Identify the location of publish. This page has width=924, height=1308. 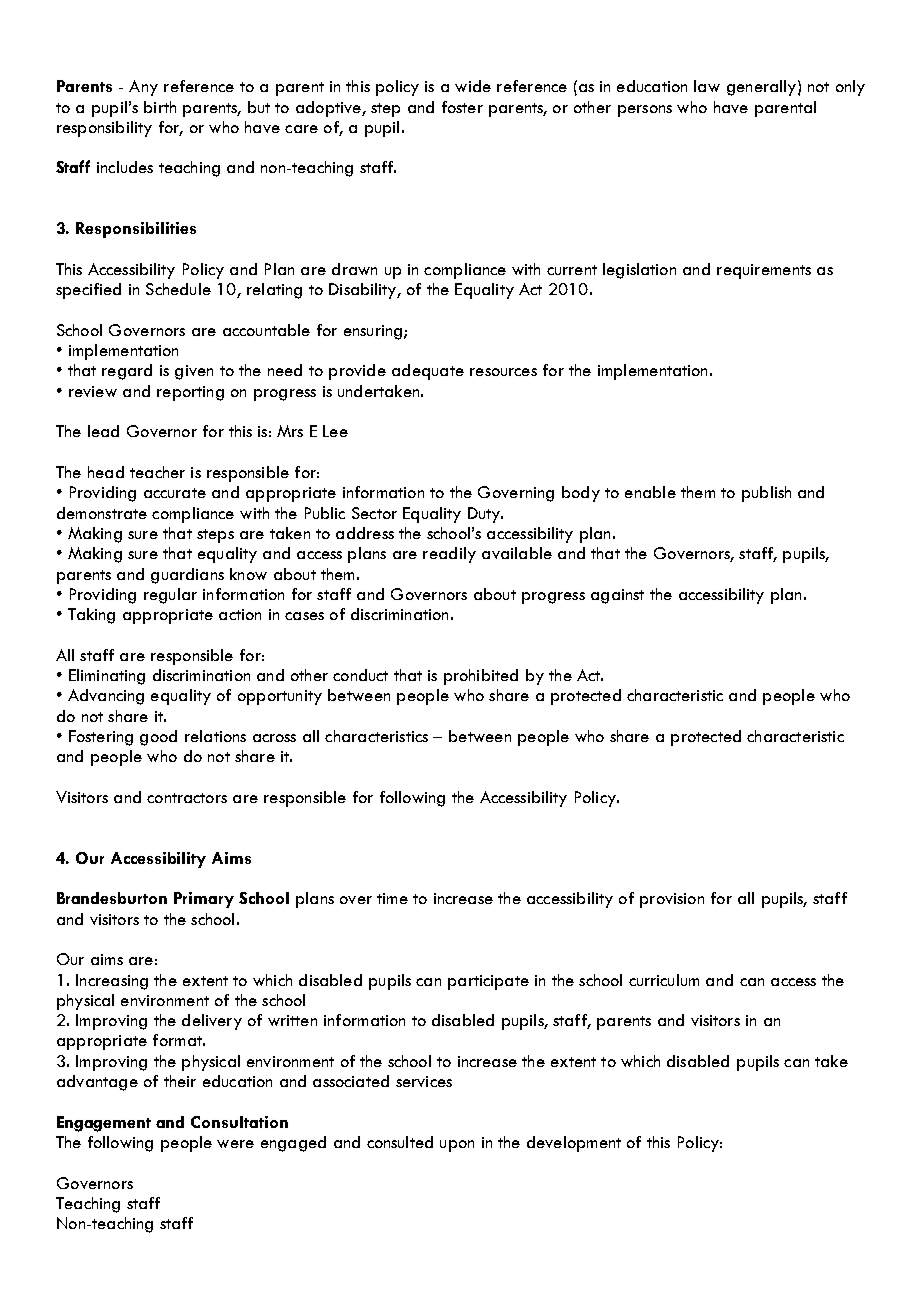
(766, 494).
